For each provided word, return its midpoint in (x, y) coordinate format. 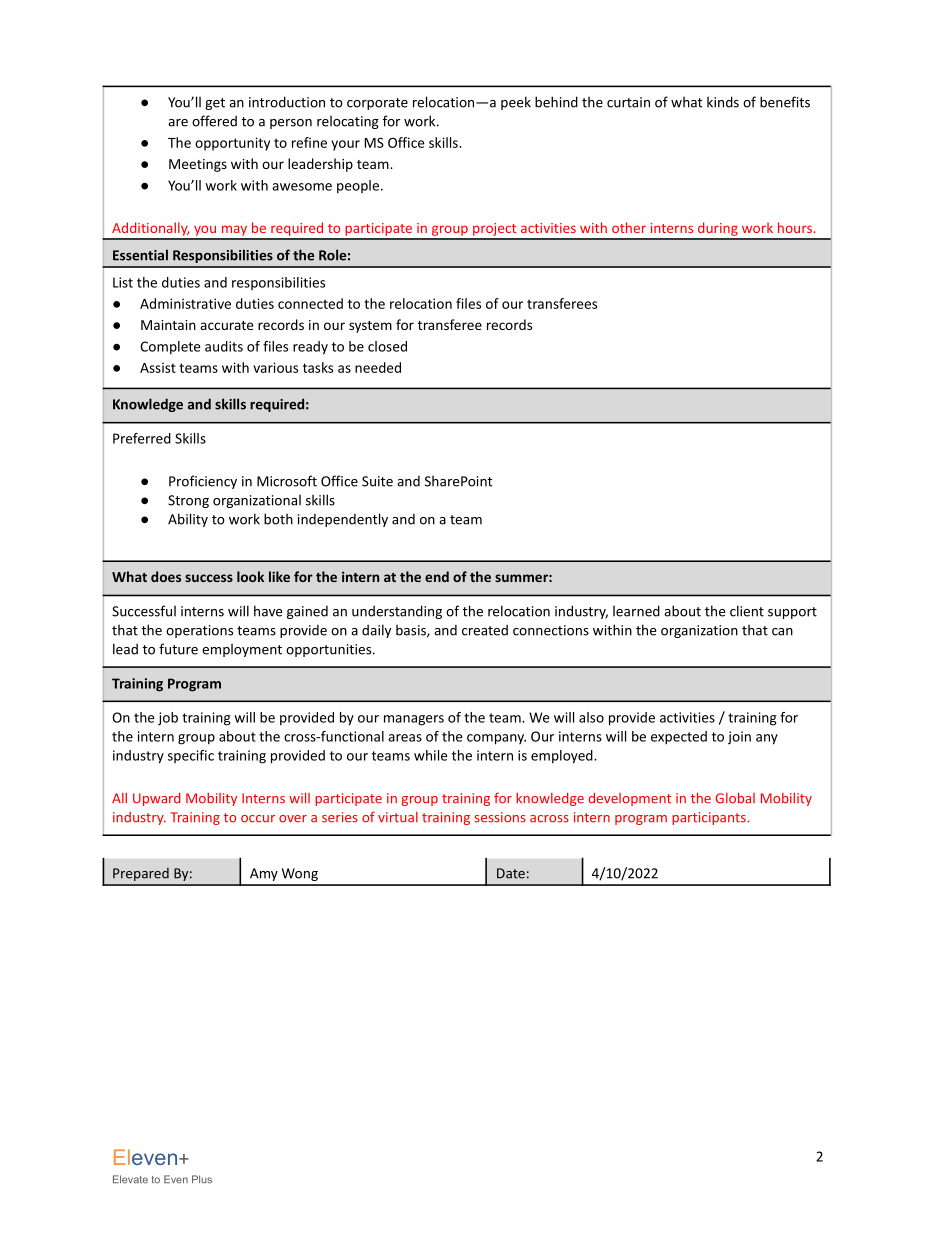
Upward (156, 799)
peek (516, 103)
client (747, 611)
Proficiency (203, 482)
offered (214, 121)
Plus (202, 1179)
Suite (377, 481)
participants (710, 818)
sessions (500, 817)
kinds (723, 102)
